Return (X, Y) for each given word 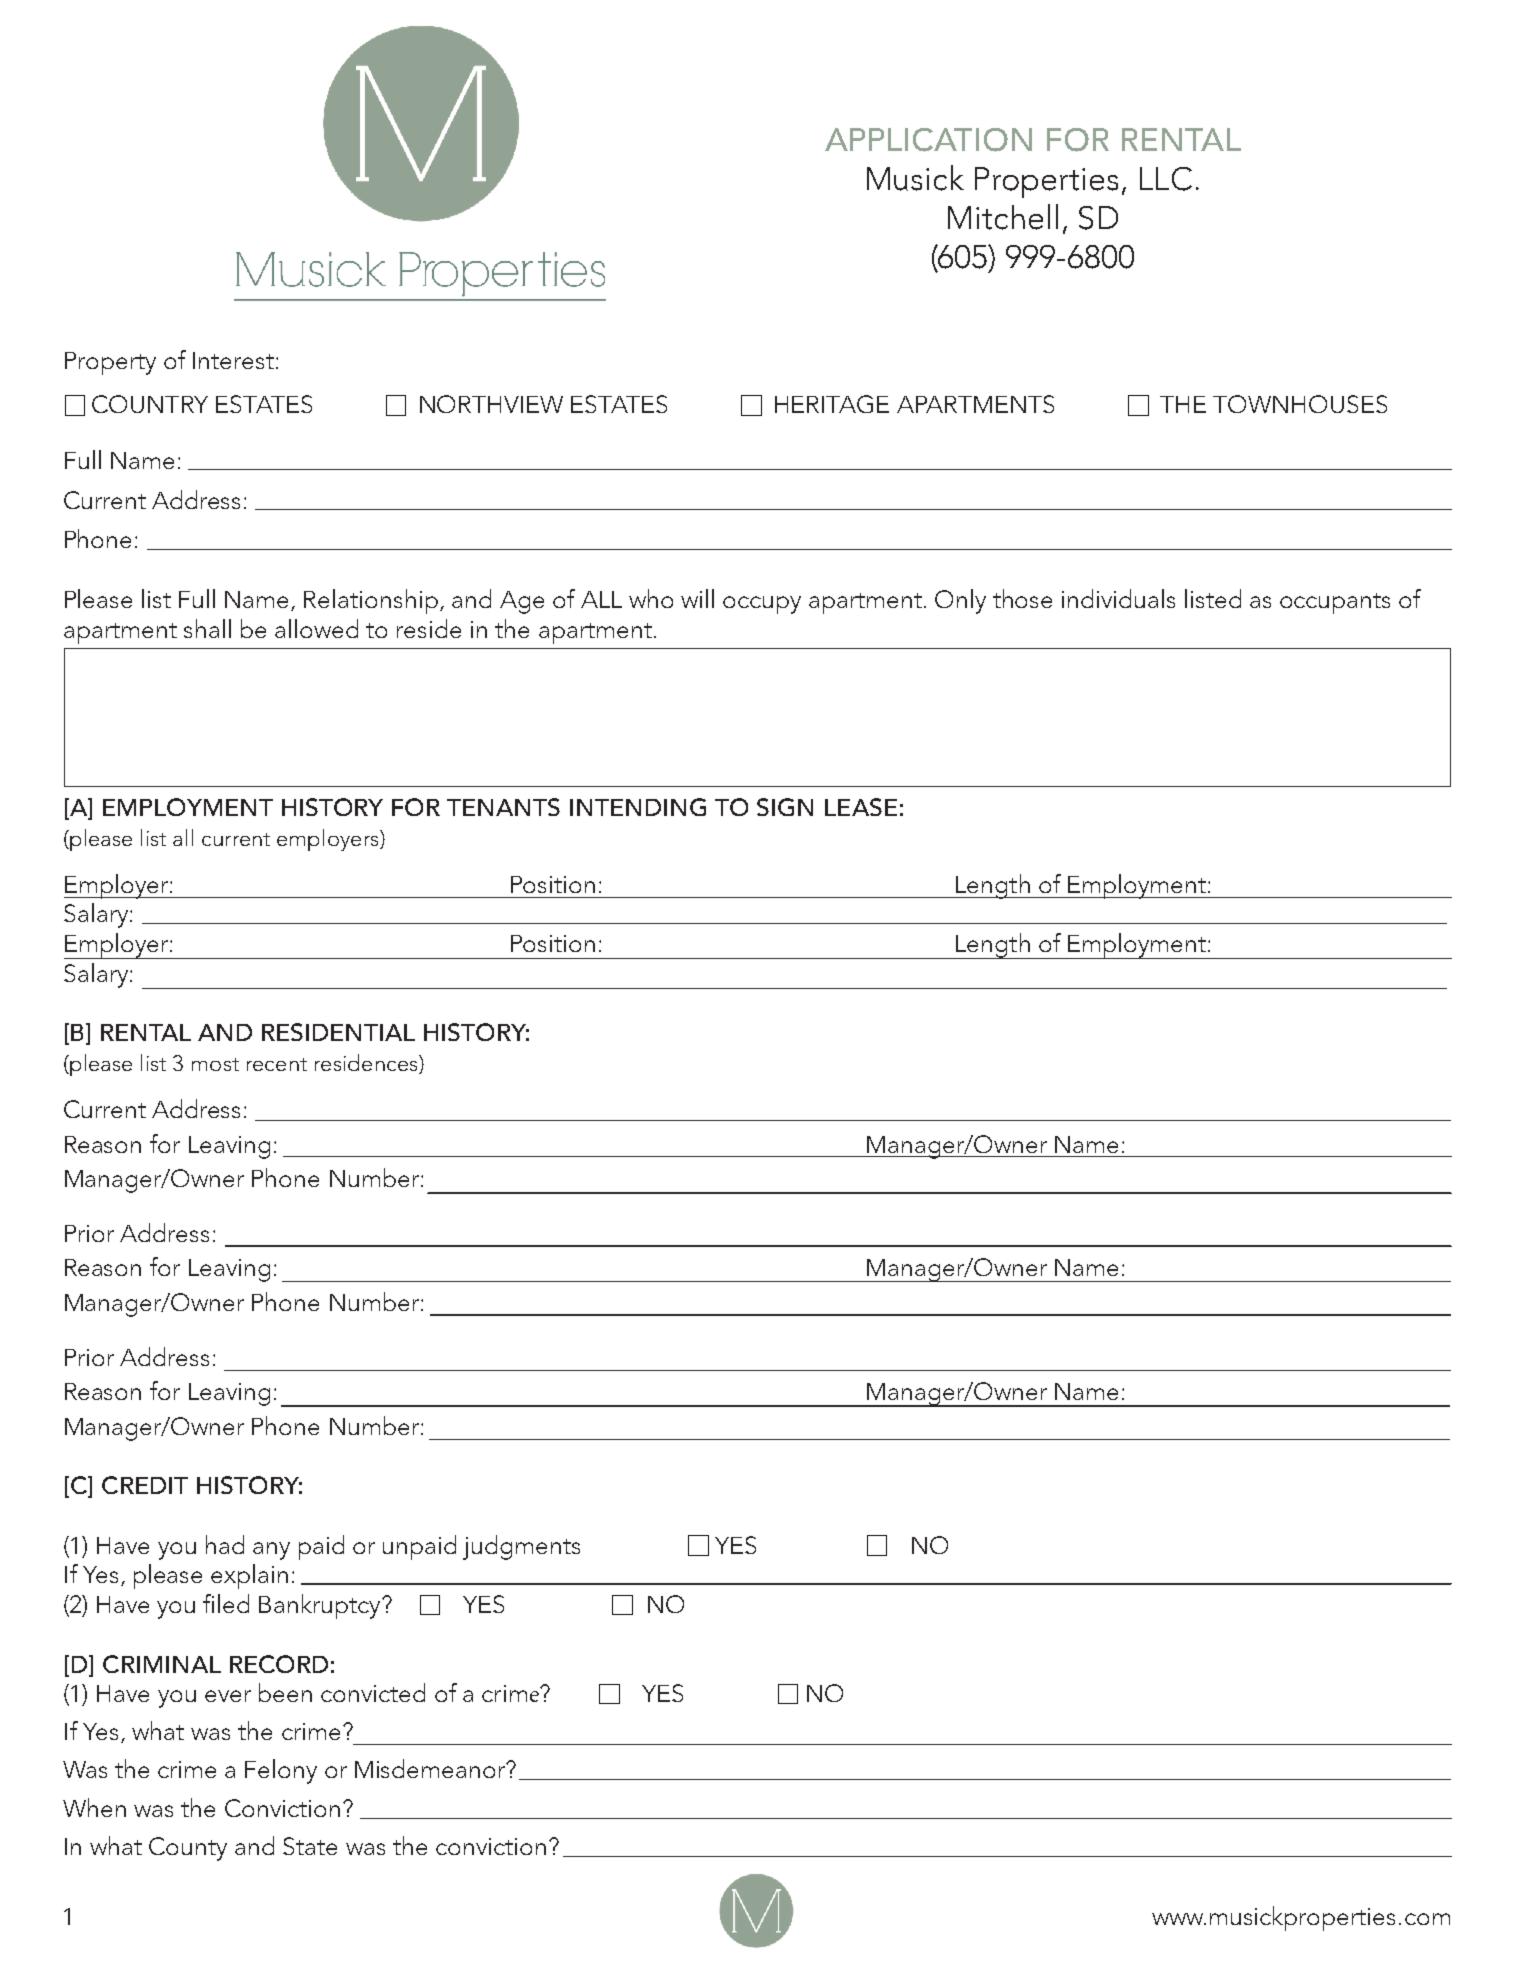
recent (277, 1064)
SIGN (785, 807)
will (697, 598)
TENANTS (503, 807)
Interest (233, 360)
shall (207, 628)
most (215, 1064)
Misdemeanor (431, 1768)
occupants (1335, 603)
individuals (1118, 598)
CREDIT (145, 1485)
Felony (281, 1771)
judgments (521, 1547)
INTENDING (638, 807)
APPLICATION (928, 140)
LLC (1166, 179)
